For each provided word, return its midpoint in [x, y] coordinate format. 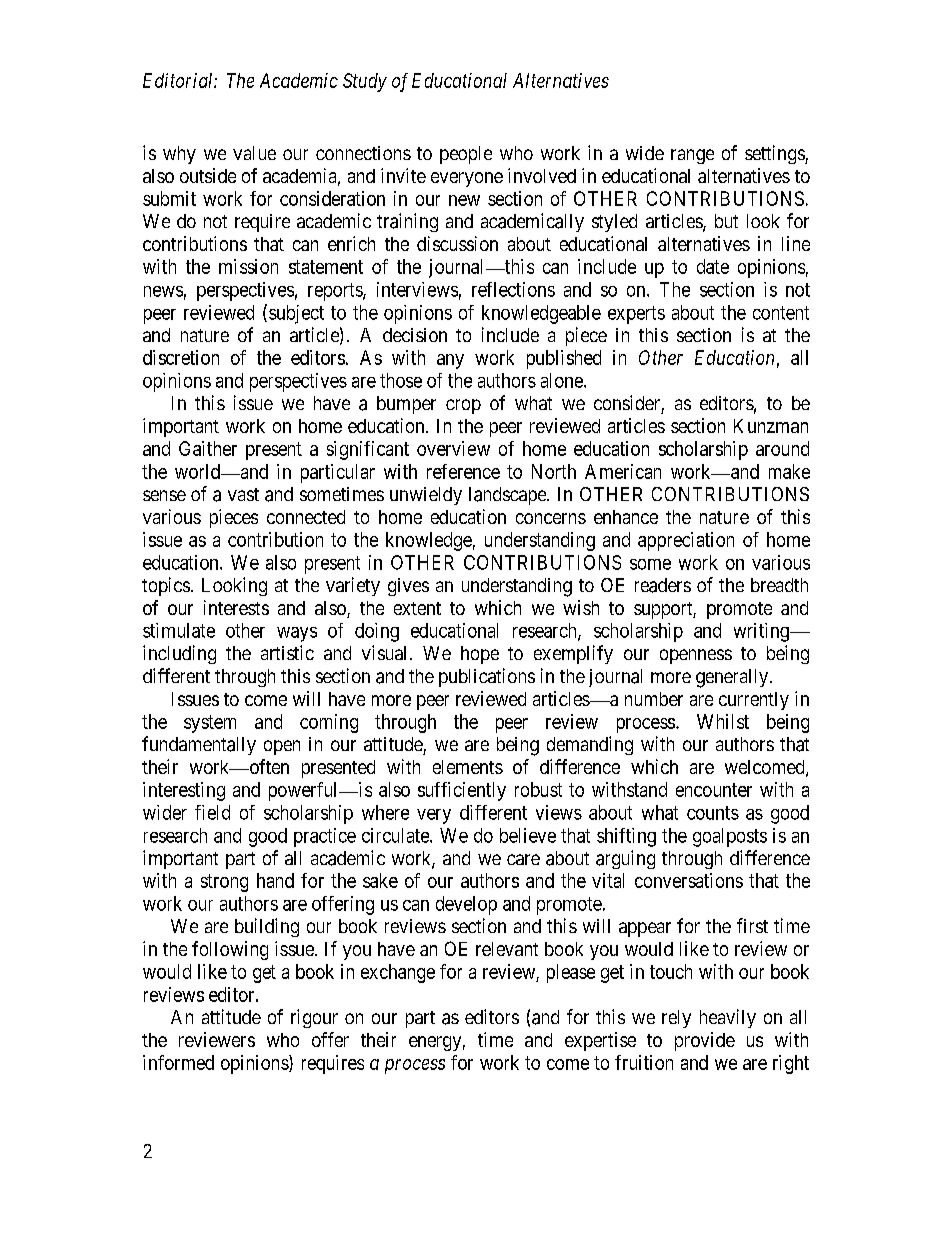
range [692, 156]
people [466, 155]
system [210, 724]
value [254, 153]
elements [468, 767]
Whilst [723, 721]
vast [243, 494]
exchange [398, 973]
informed [178, 1062]
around [782, 448]
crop [463, 406]
